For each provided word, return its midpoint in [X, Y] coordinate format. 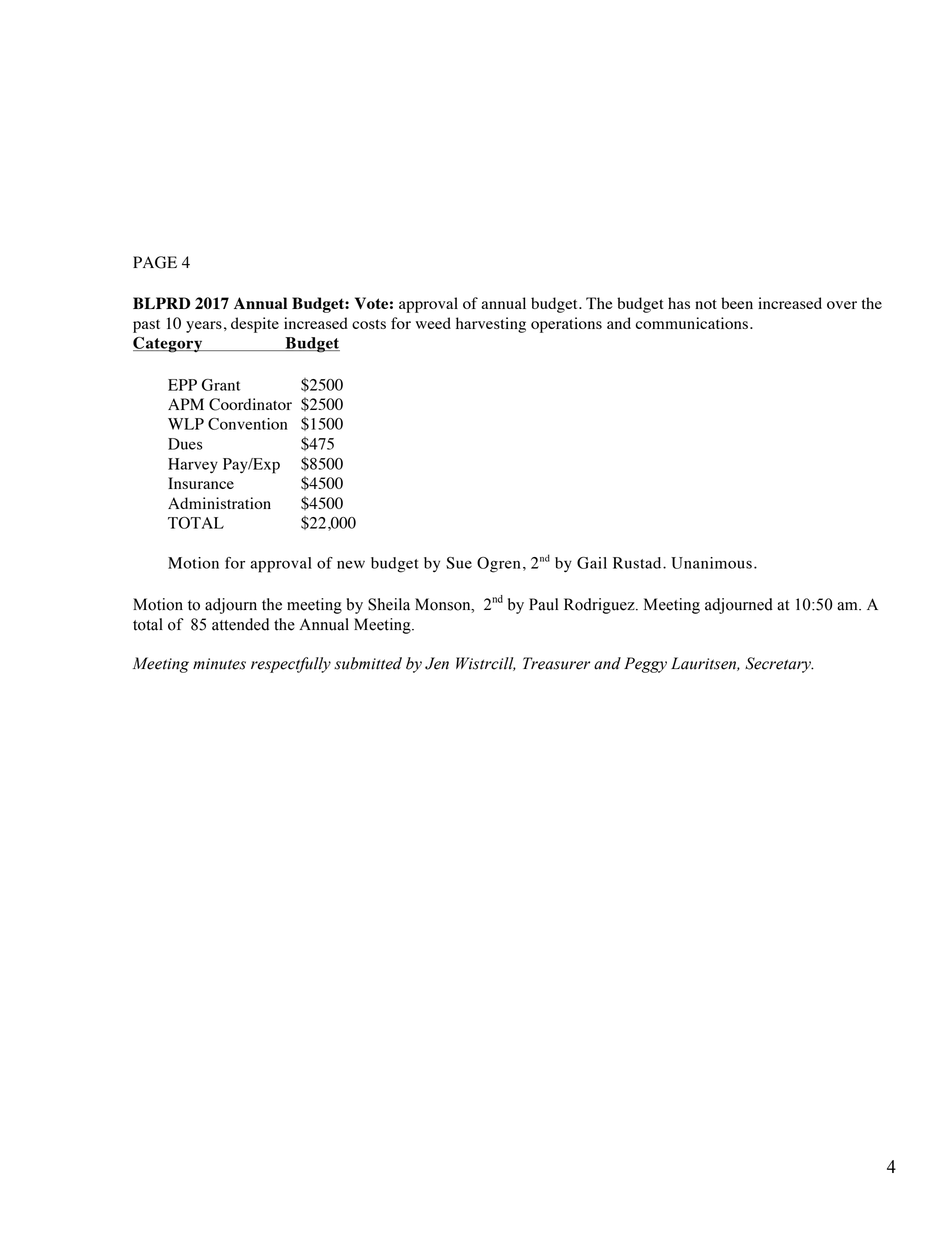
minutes [219, 664]
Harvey [193, 465]
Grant [221, 385]
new [351, 564]
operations [566, 325]
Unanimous [711, 563]
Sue [459, 563]
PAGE [155, 262]
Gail [592, 563]
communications [692, 323]
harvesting [491, 325]
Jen [437, 663]
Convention [248, 424]
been [737, 303]
